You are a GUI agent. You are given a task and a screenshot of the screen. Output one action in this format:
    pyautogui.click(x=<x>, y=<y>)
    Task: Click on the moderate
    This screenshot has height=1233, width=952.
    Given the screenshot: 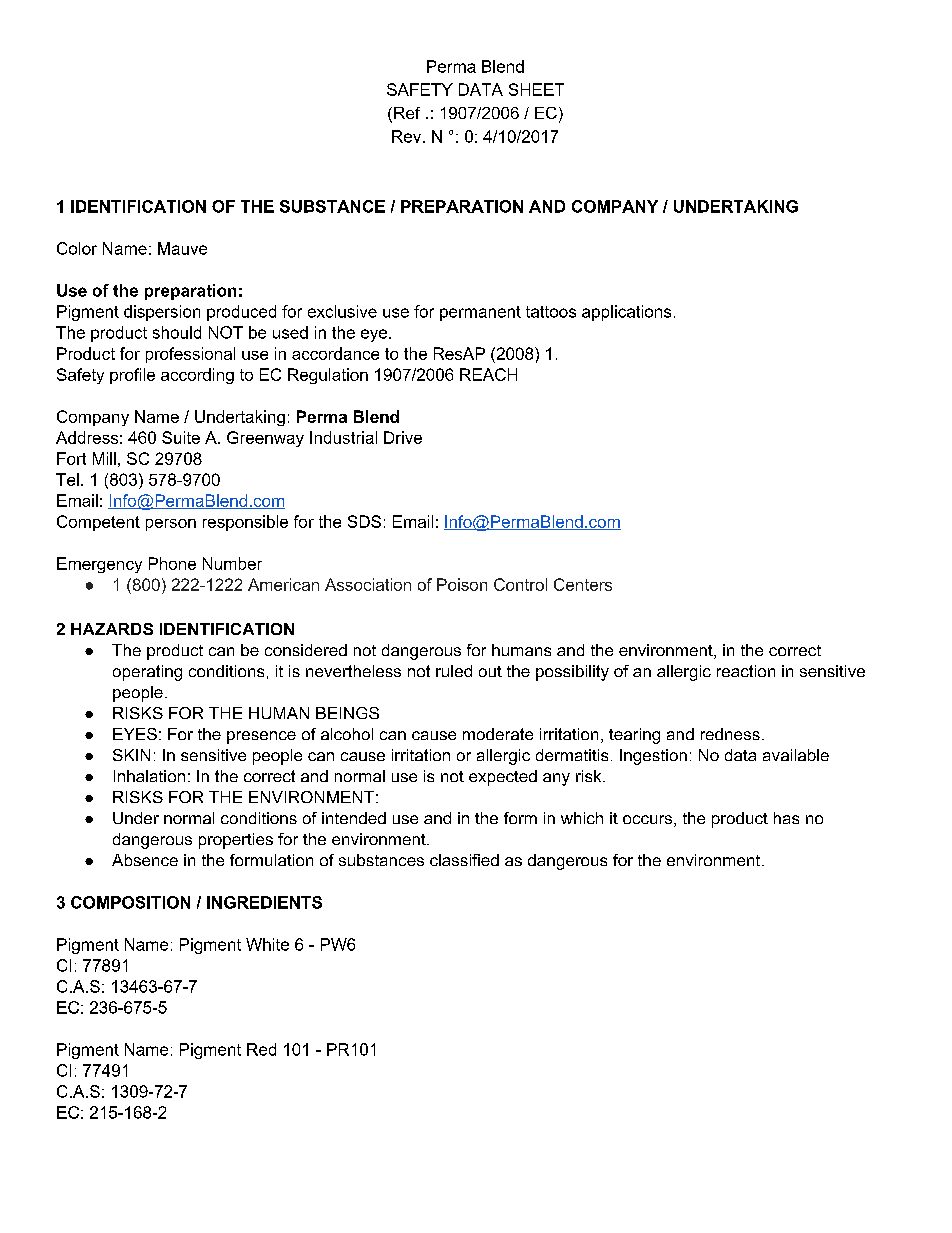 What is the action you would take?
    pyautogui.click(x=498, y=734)
